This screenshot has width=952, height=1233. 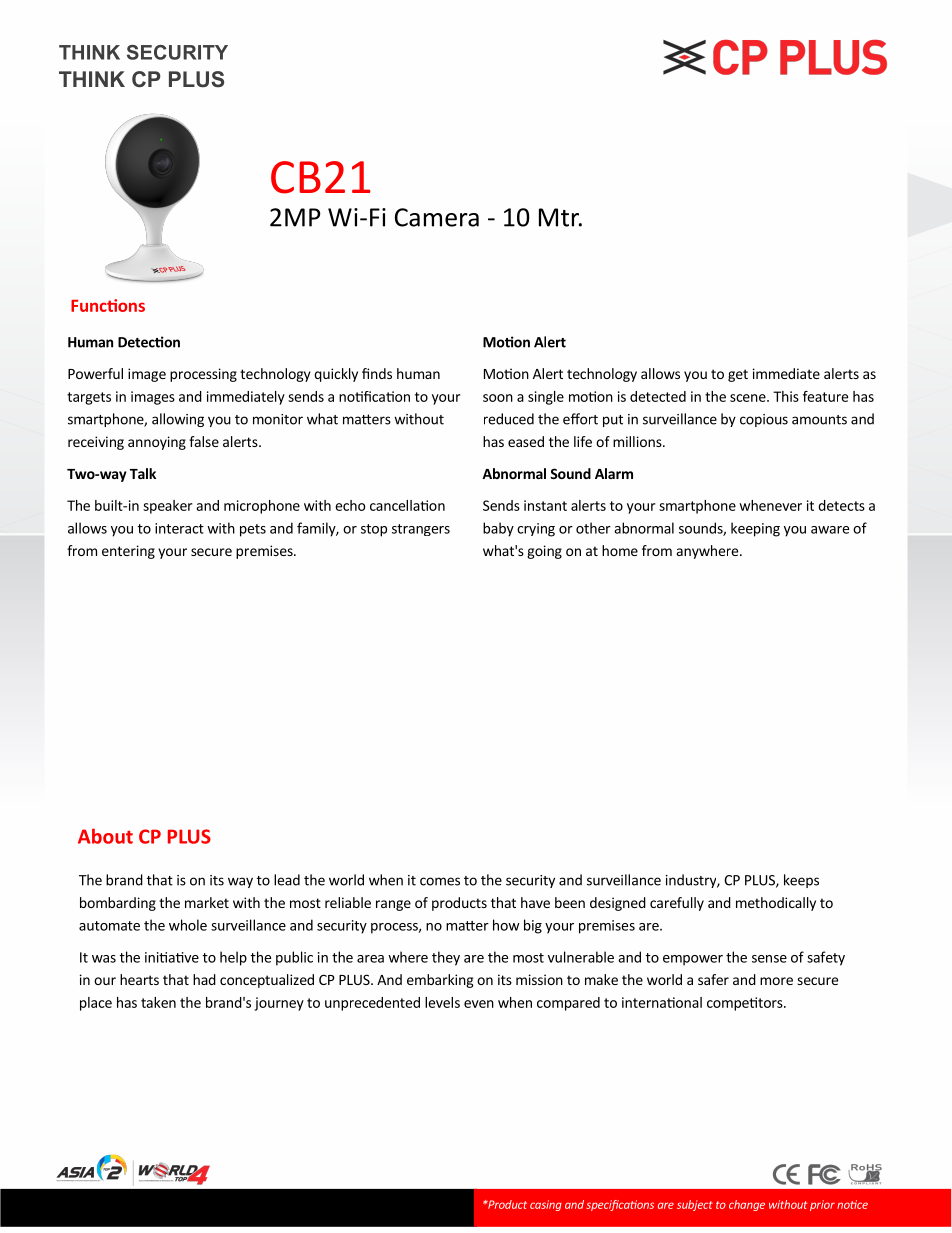 What do you see at coordinates (801, 881) in the screenshot?
I see `keeps` at bounding box center [801, 881].
